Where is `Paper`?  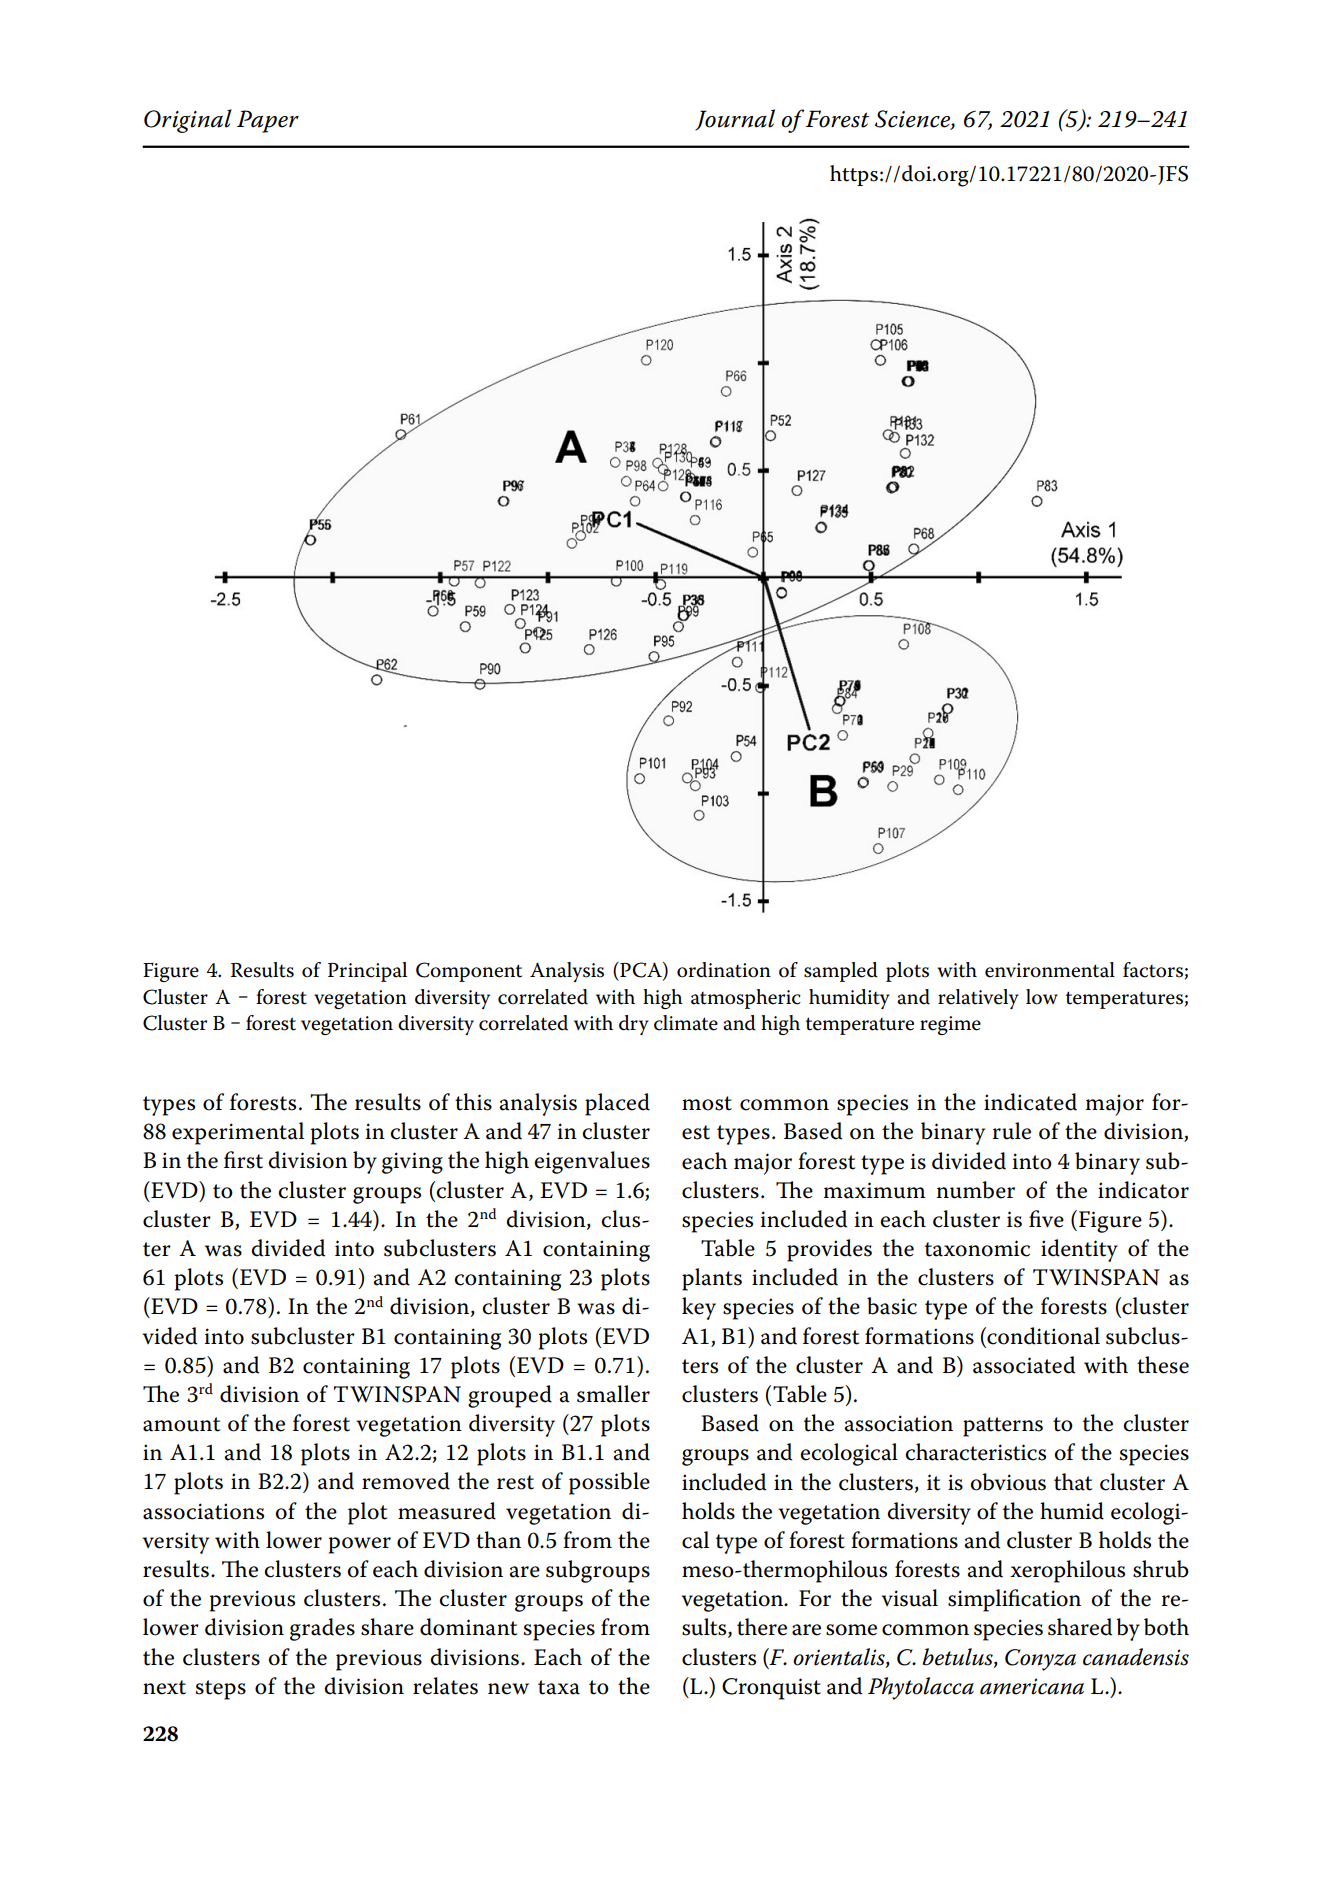 Paper is located at coordinates (268, 121).
